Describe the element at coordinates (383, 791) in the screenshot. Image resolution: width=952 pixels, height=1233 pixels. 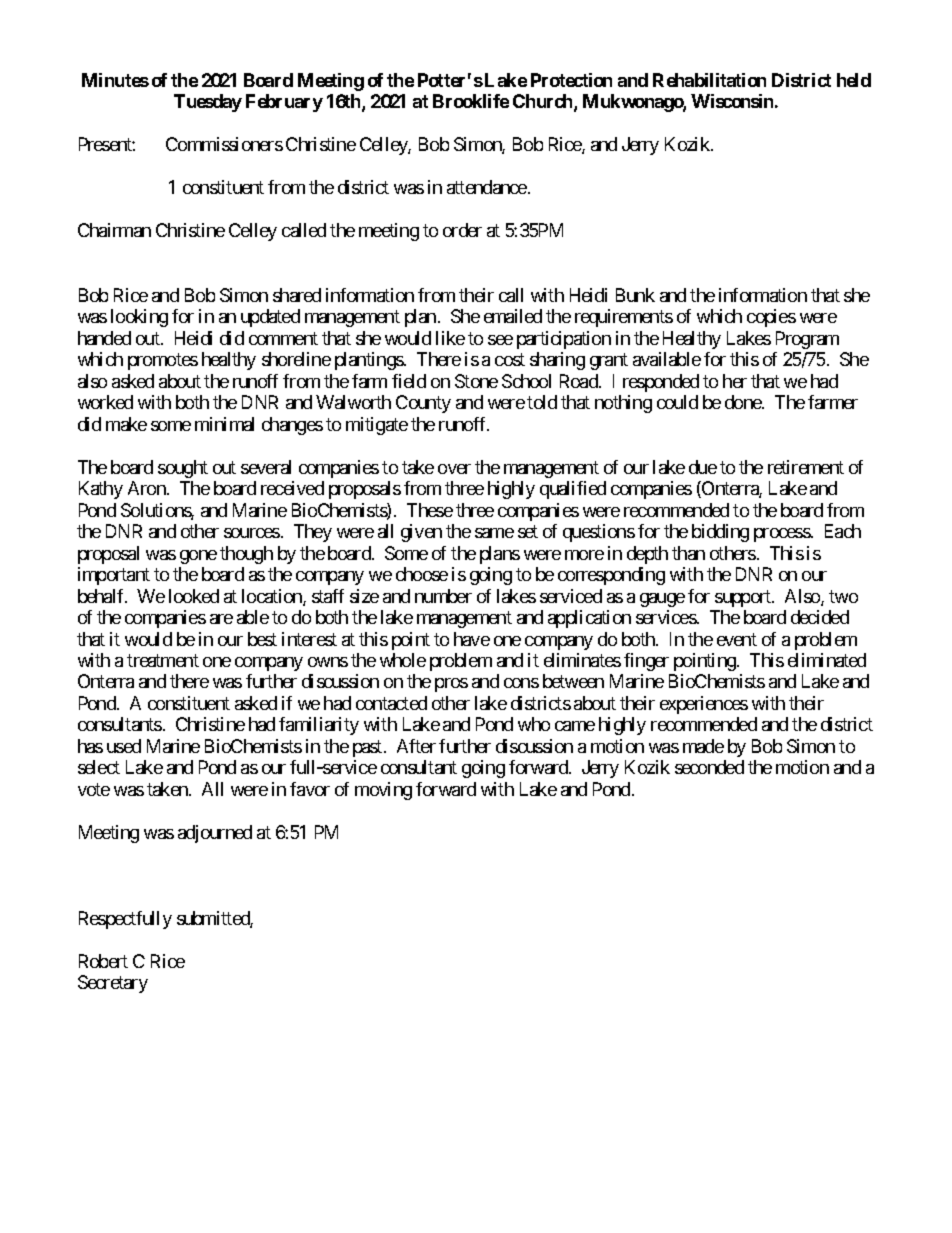
I see `moving` at that location.
